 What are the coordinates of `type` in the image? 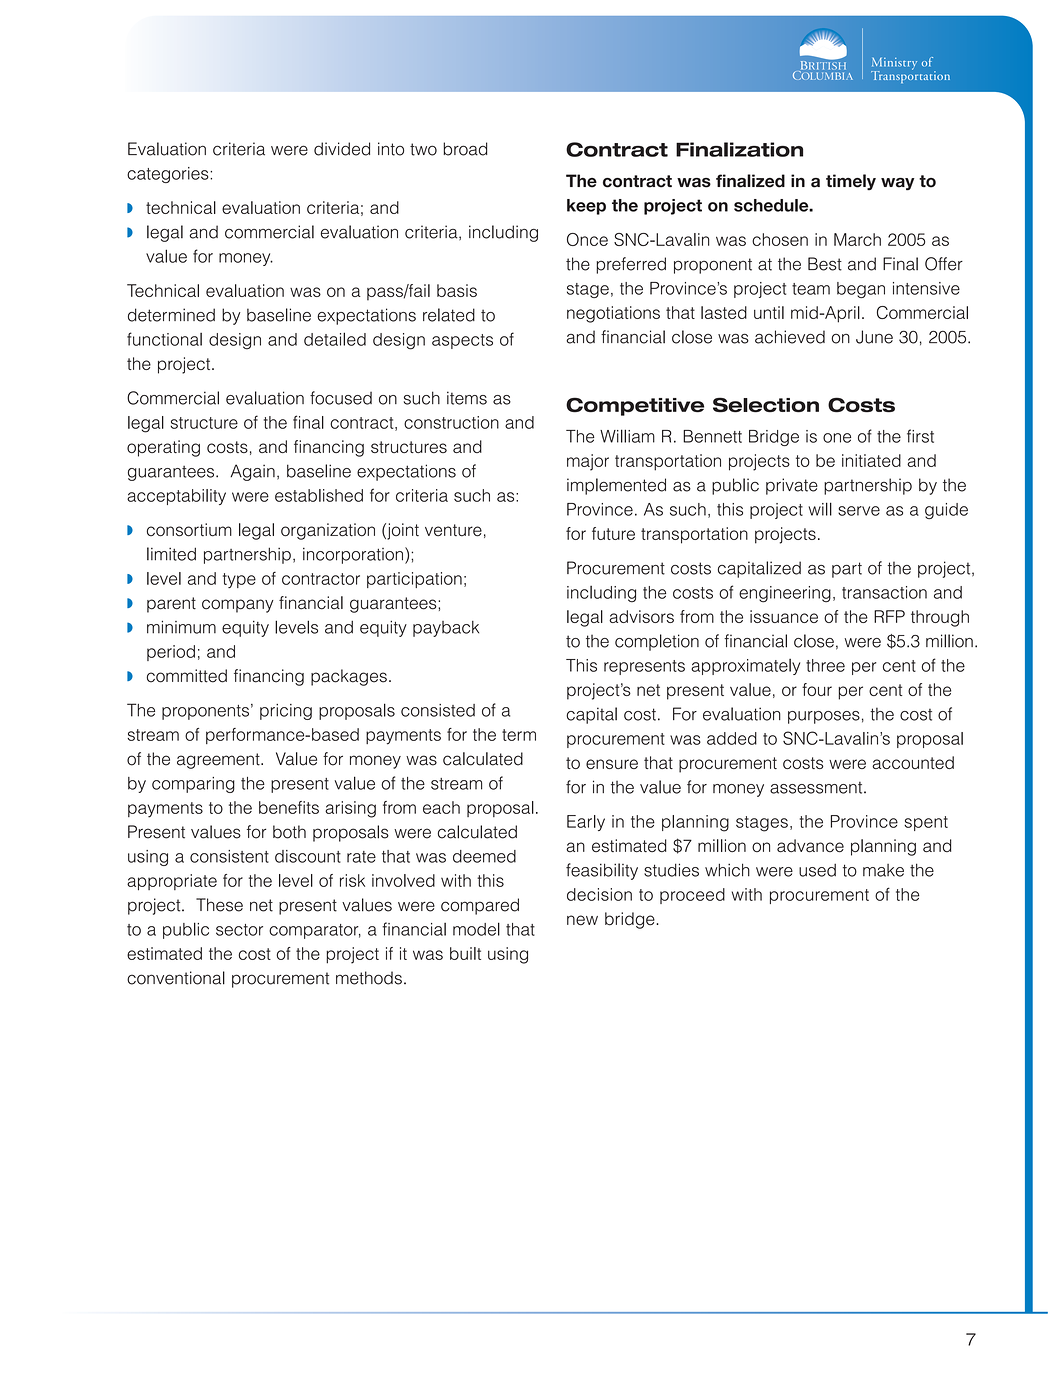 It's located at (239, 580).
